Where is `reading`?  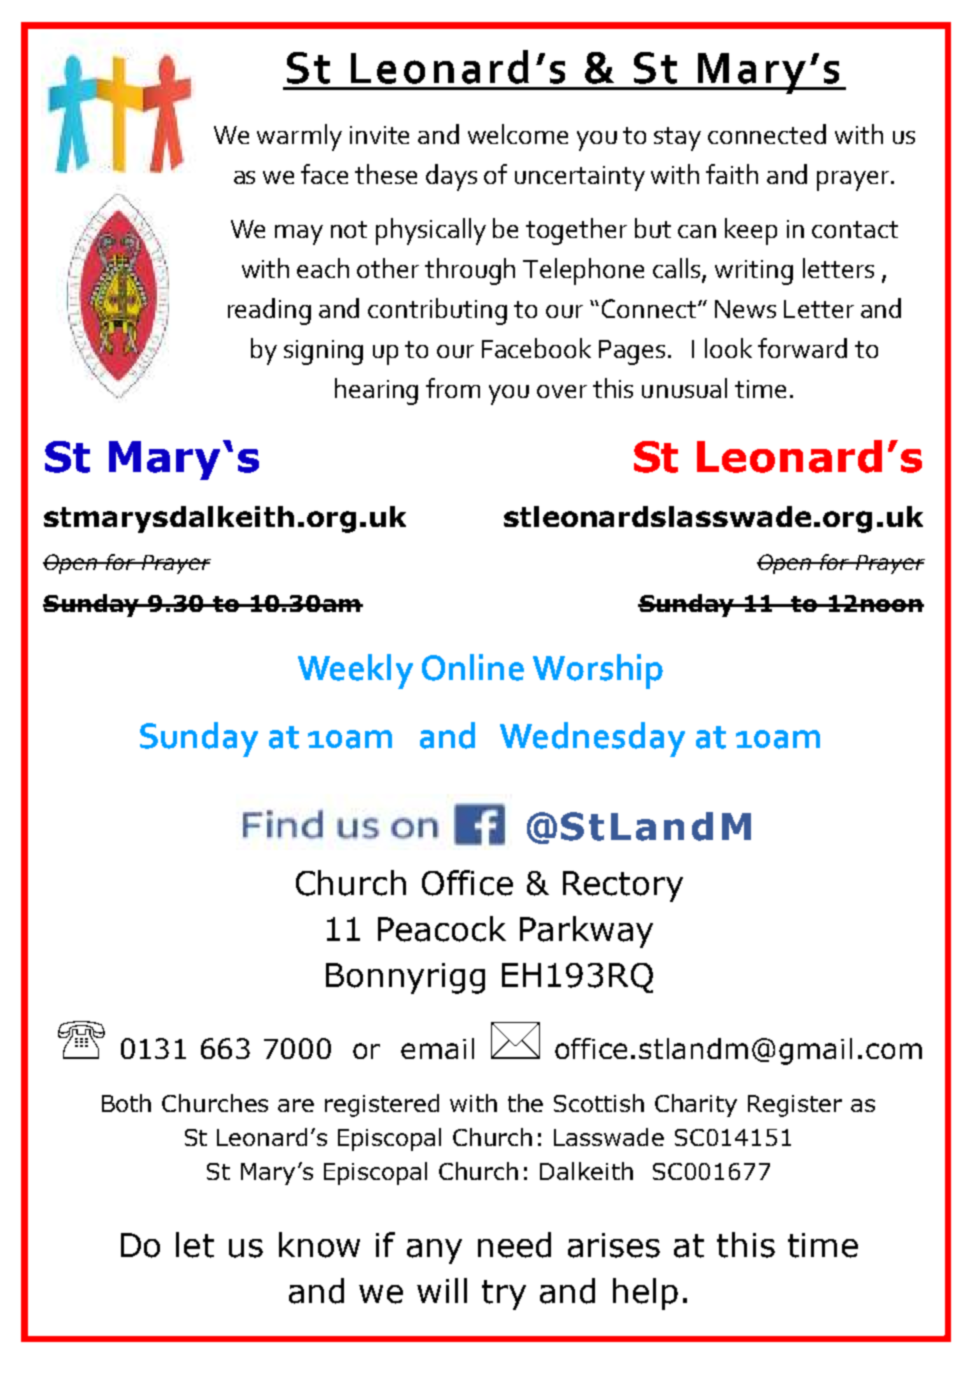
reading is located at coordinates (269, 311).
